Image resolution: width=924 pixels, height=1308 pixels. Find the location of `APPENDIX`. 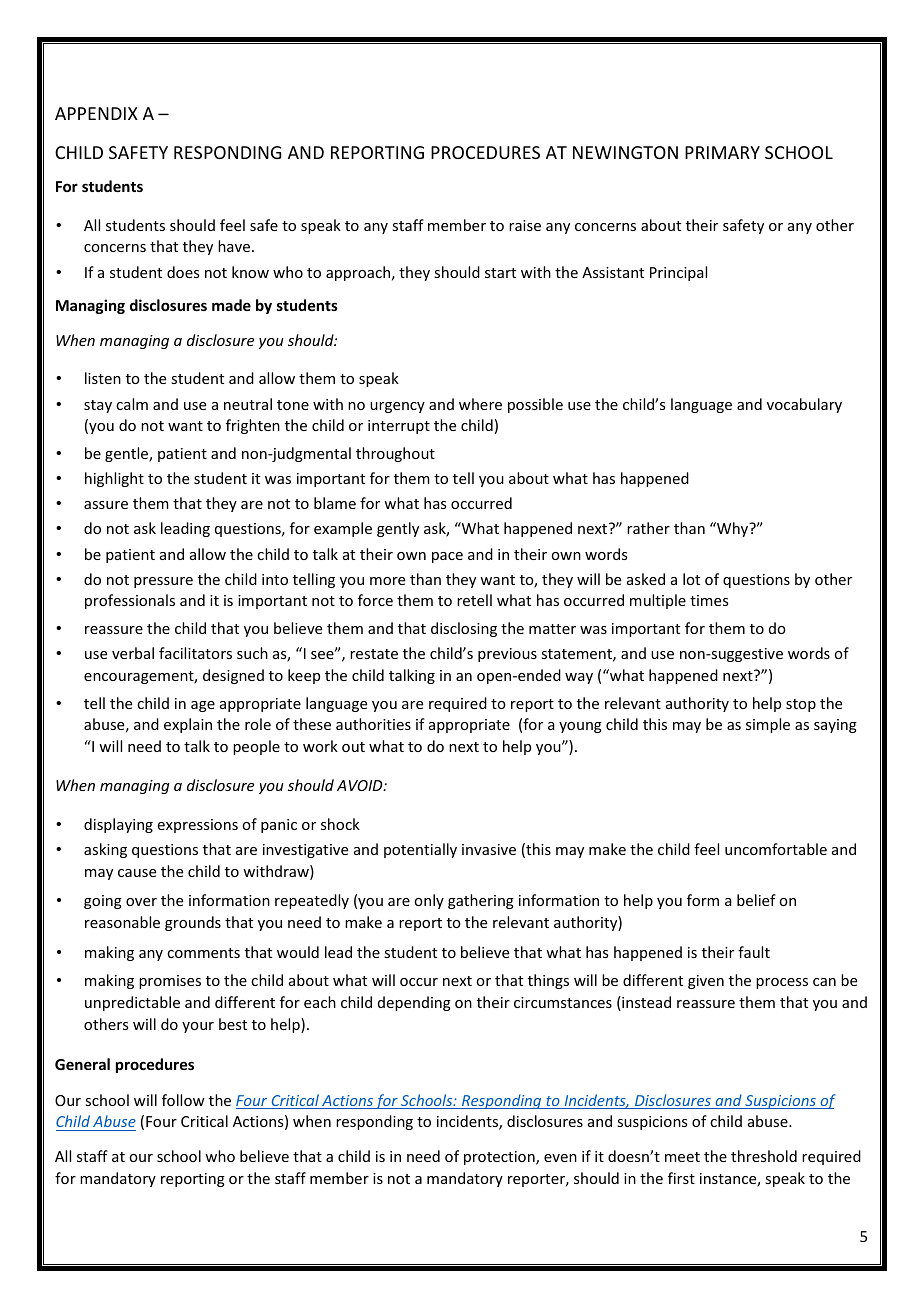

APPENDIX is located at coordinates (96, 113).
